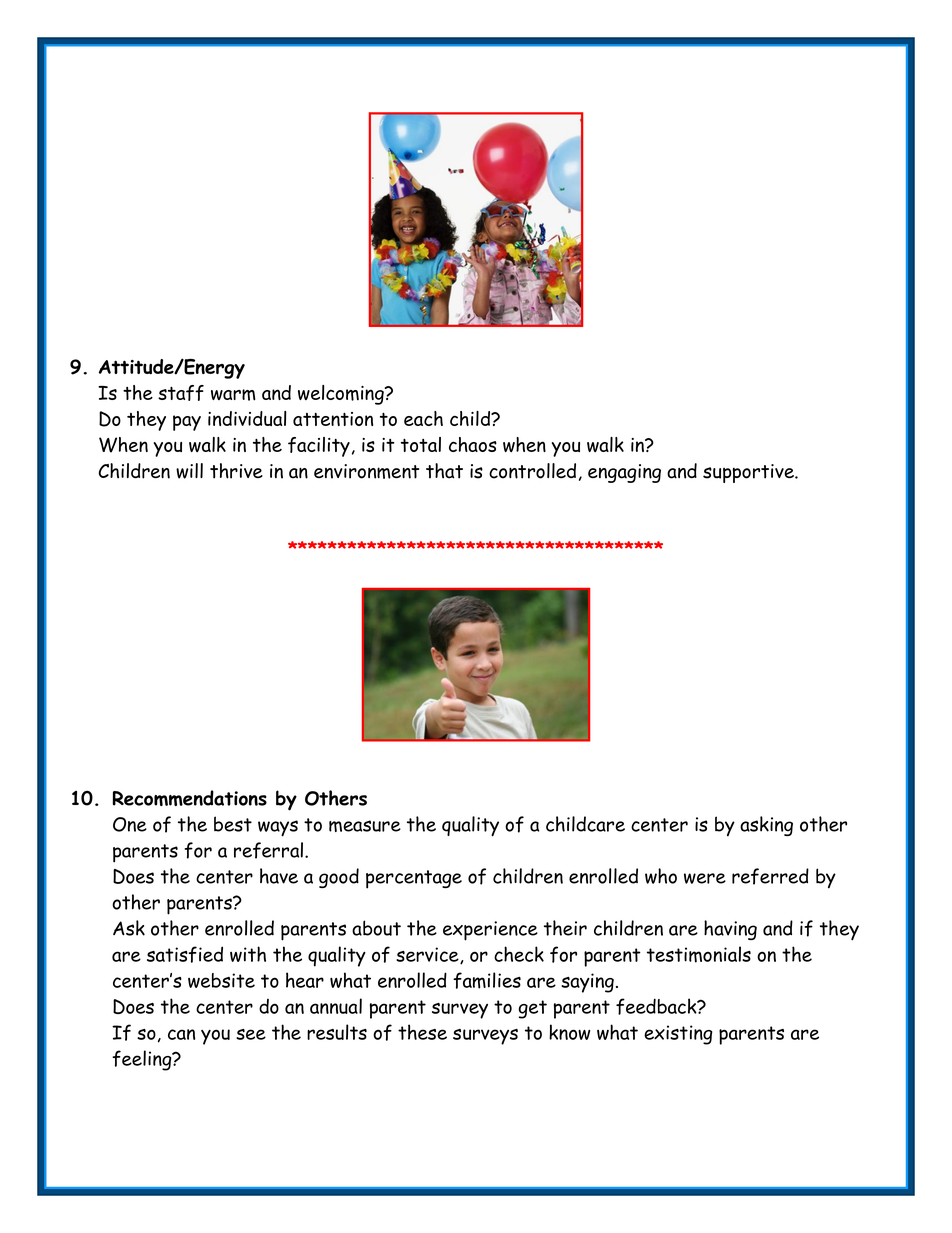 Image resolution: width=952 pixels, height=1233 pixels. What do you see at coordinates (189, 471) in the document?
I see `will` at bounding box center [189, 471].
